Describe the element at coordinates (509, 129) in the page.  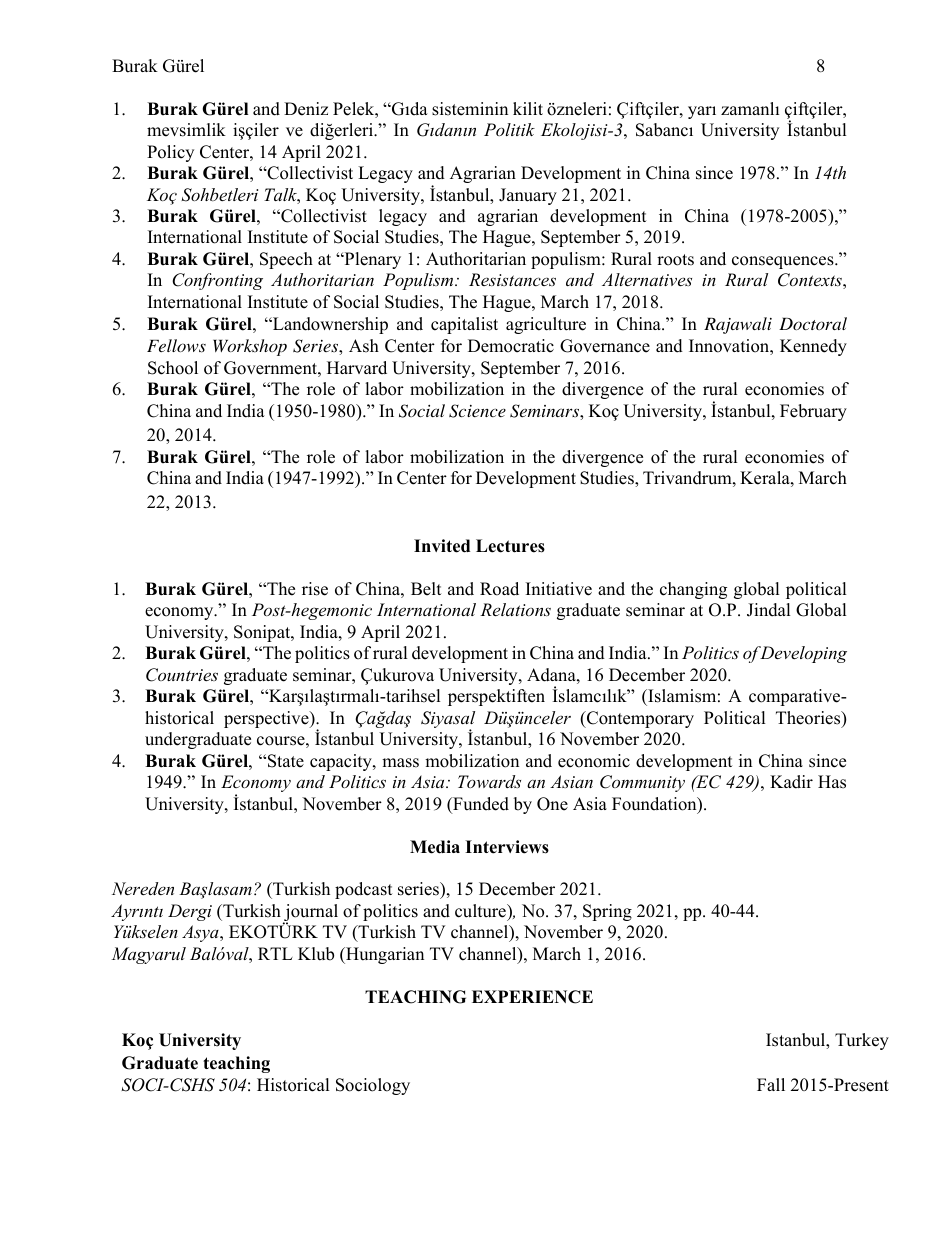
I see `Politik` at that location.
